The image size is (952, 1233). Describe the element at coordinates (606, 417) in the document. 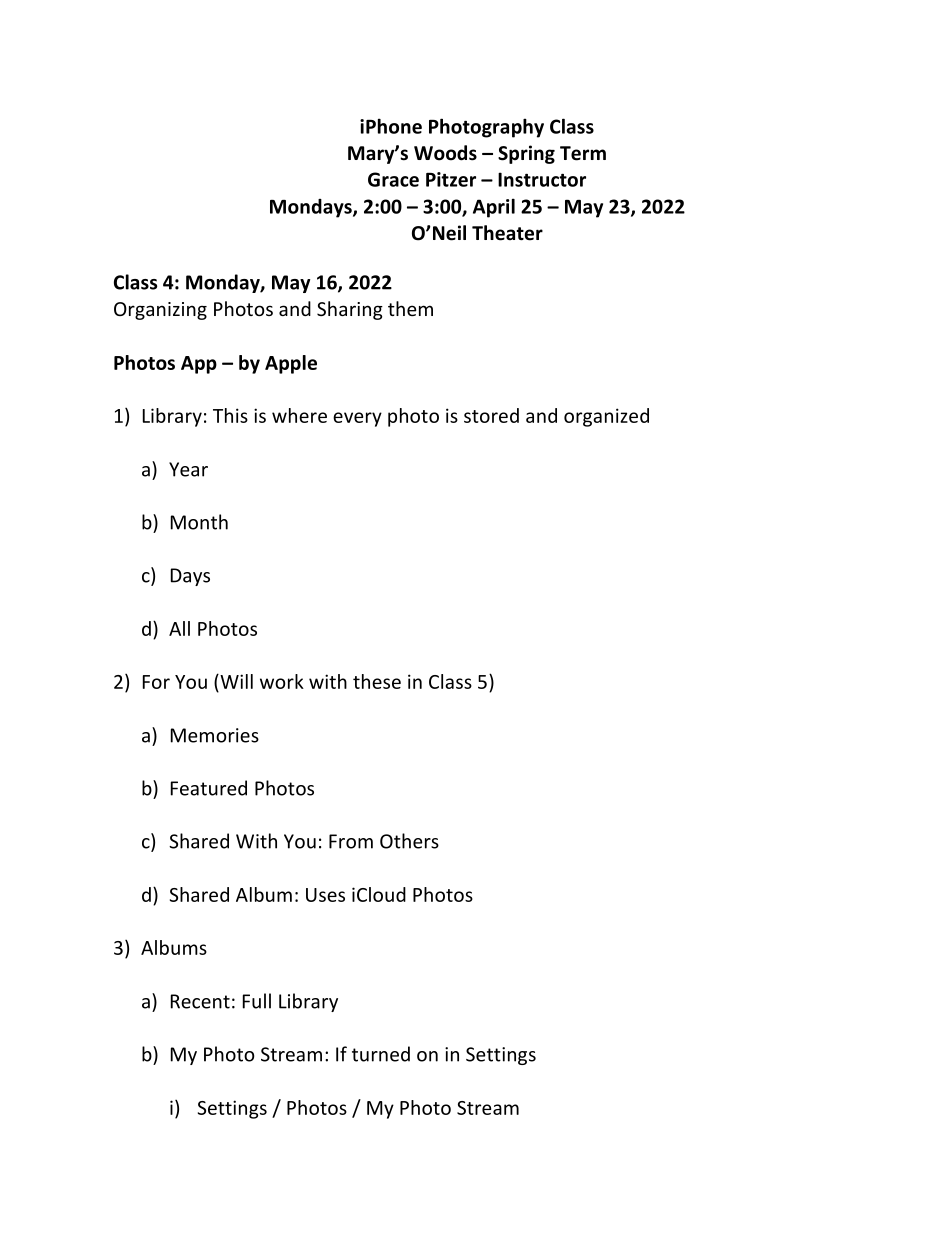

I see `organized` at that location.
